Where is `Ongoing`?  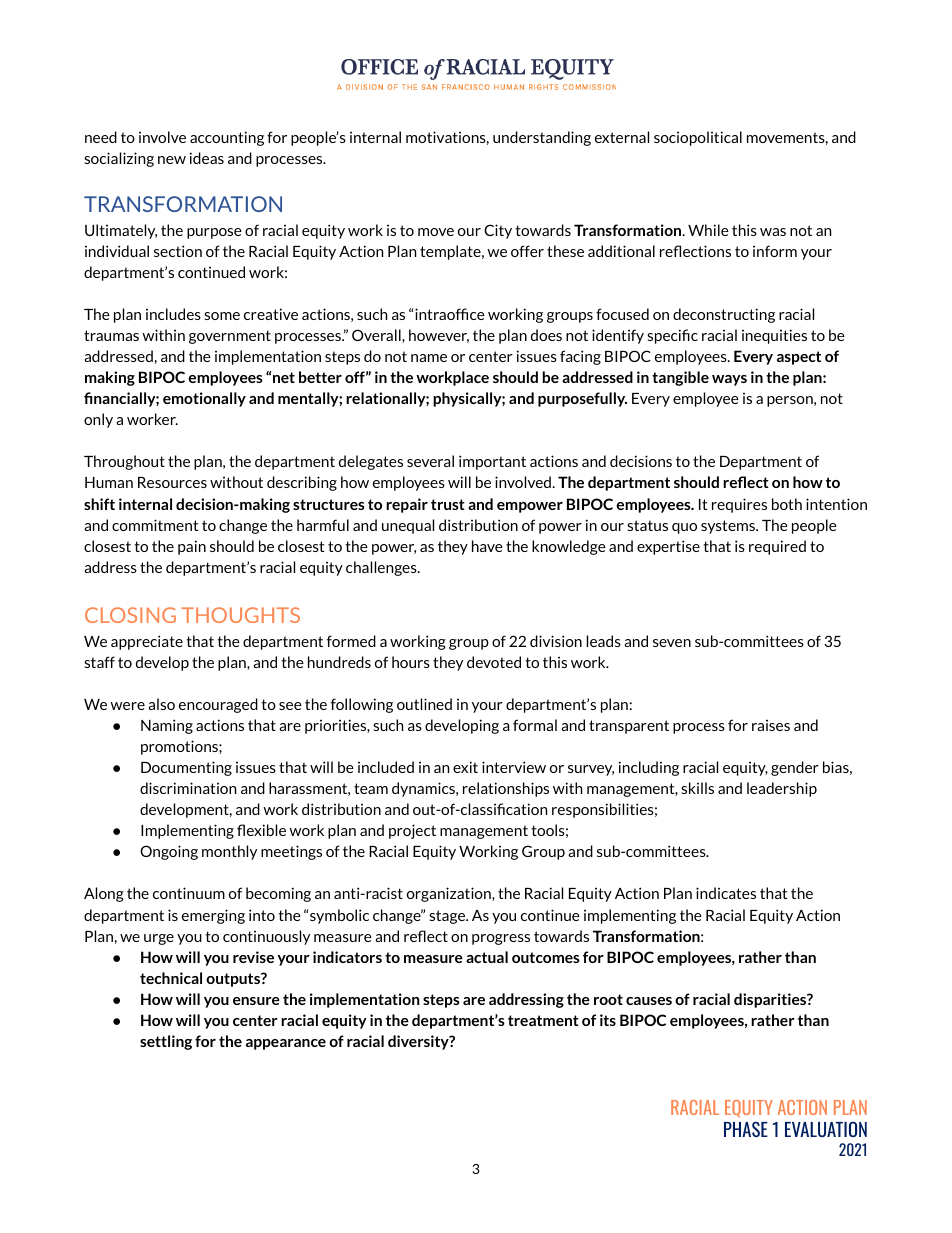 Ongoing is located at coordinates (169, 852).
